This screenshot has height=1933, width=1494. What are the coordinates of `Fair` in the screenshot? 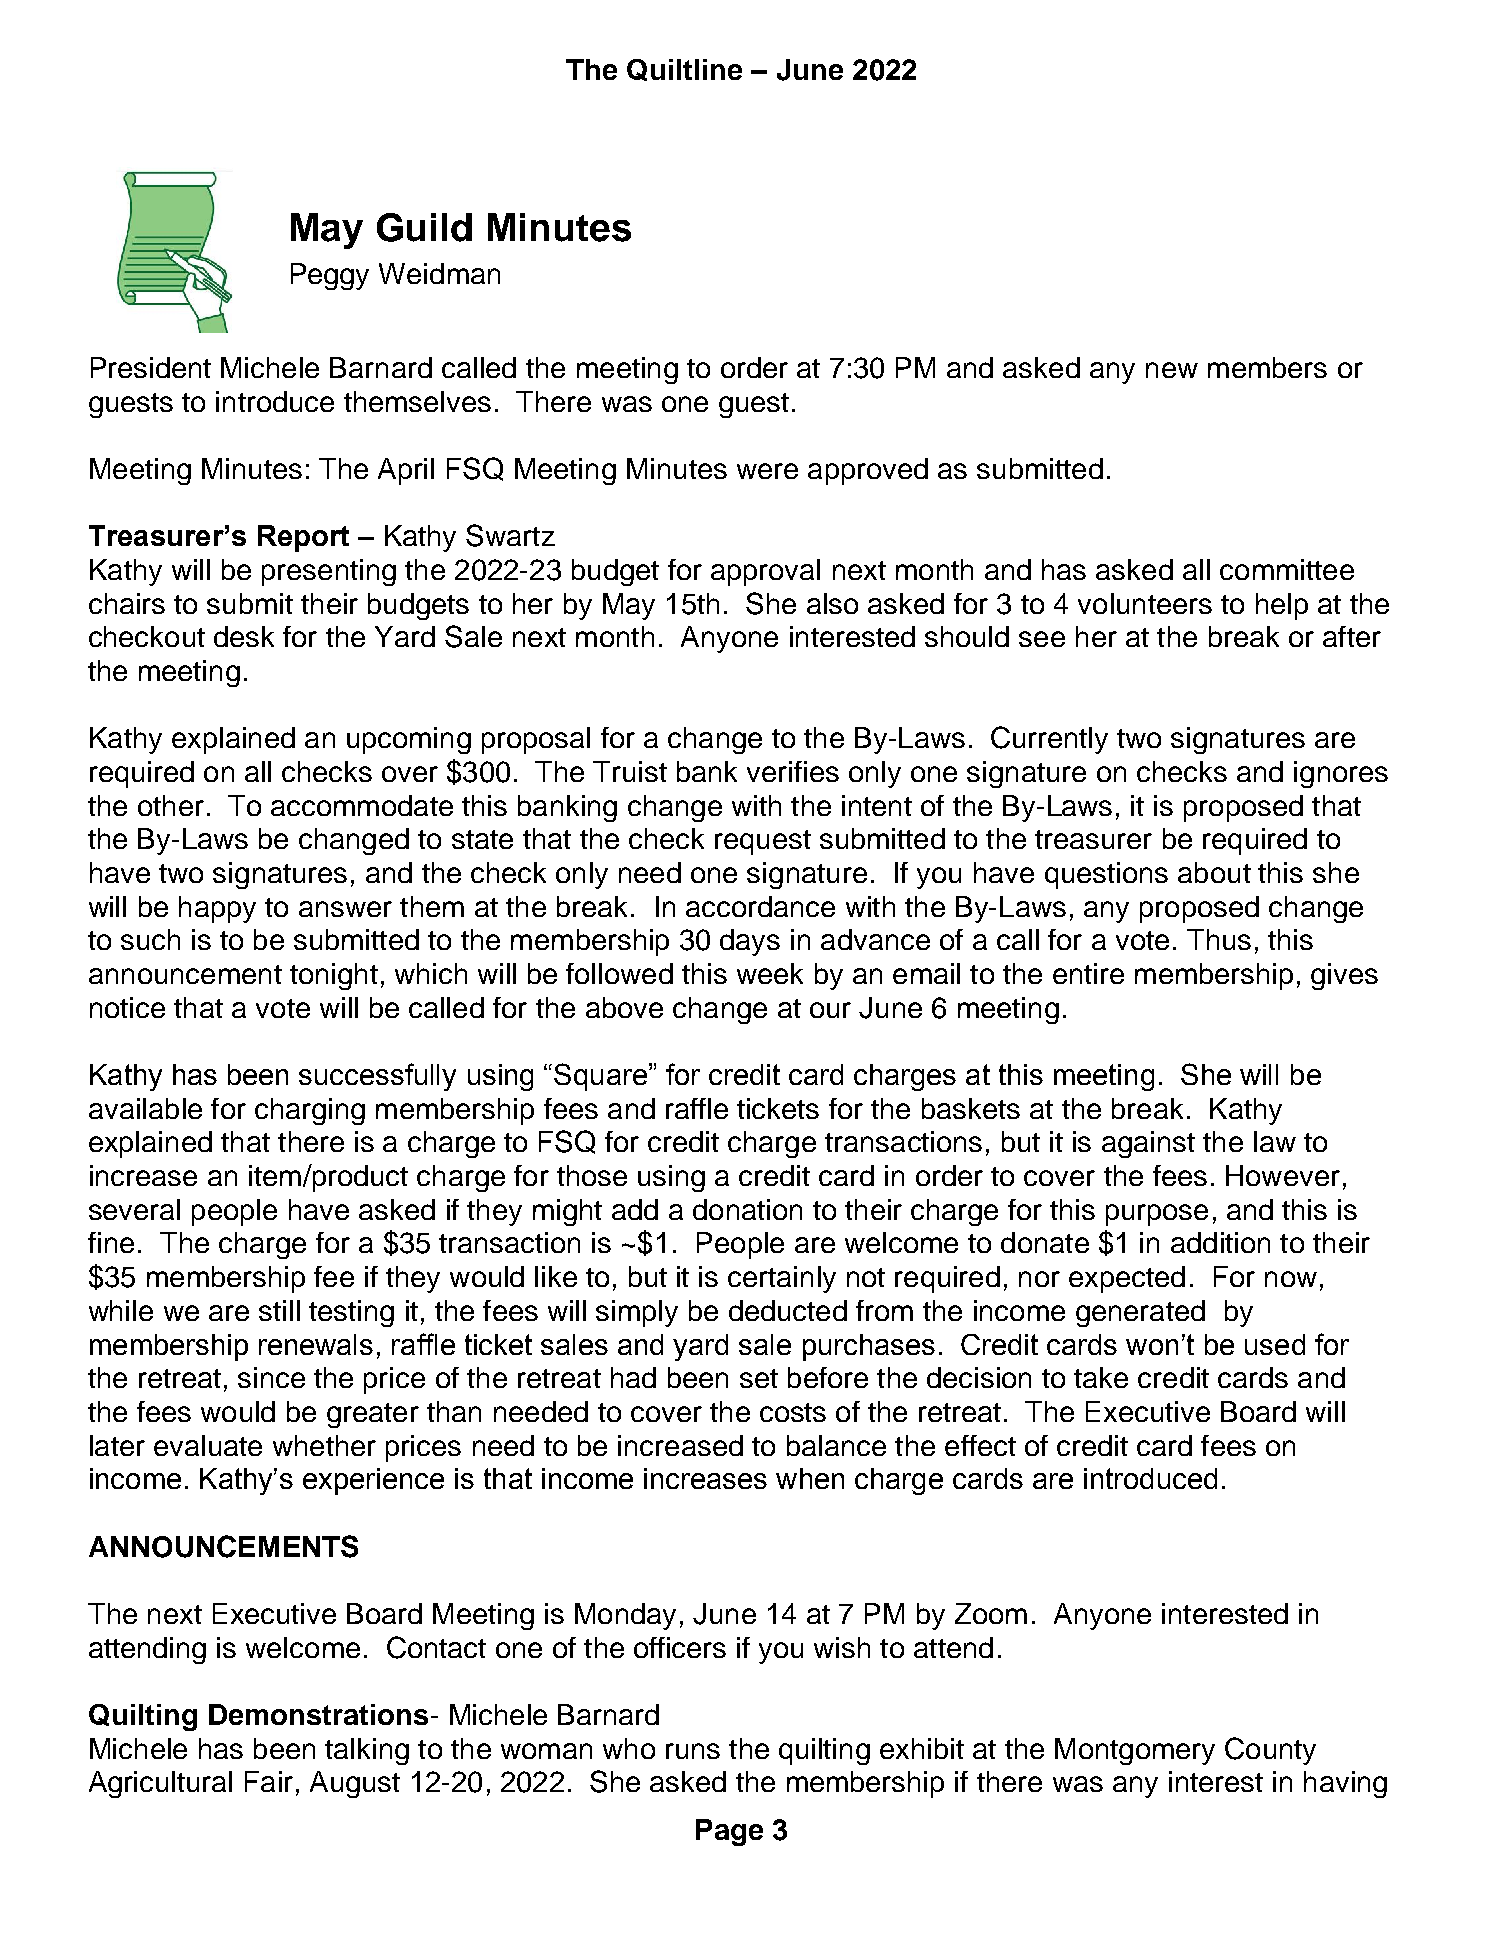 It's located at (269, 1781).
